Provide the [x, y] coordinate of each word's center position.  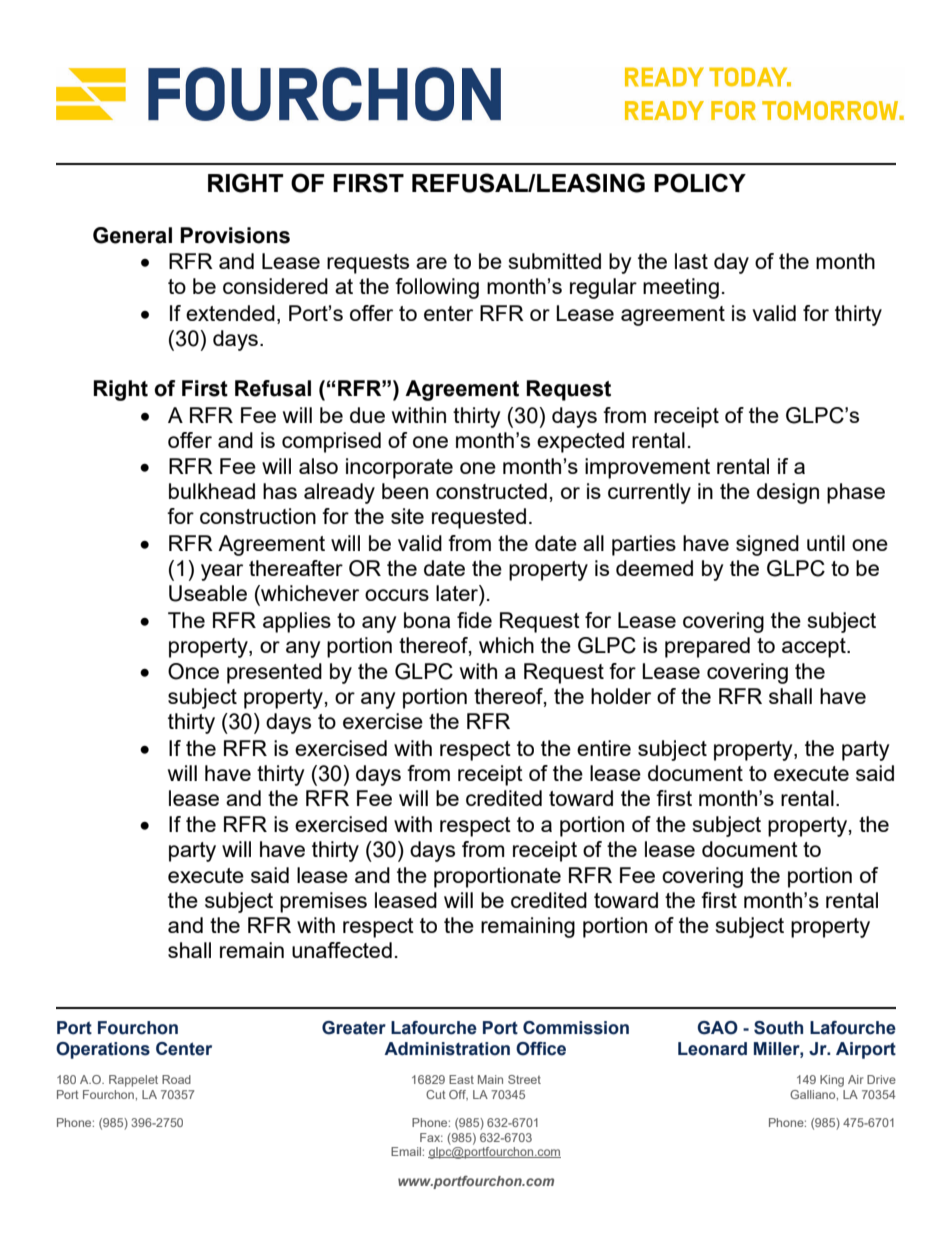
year [222, 572]
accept [815, 648]
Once [193, 671]
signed [767, 545]
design [788, 493]
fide [474, 620]
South [778, 1028]
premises [323, 902]
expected [580, 442]
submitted [555, 261]
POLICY [700, 183]
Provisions [235, 235]
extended [230, 313]
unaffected [342, 950]
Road [176, 1079]
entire [604, 748]
